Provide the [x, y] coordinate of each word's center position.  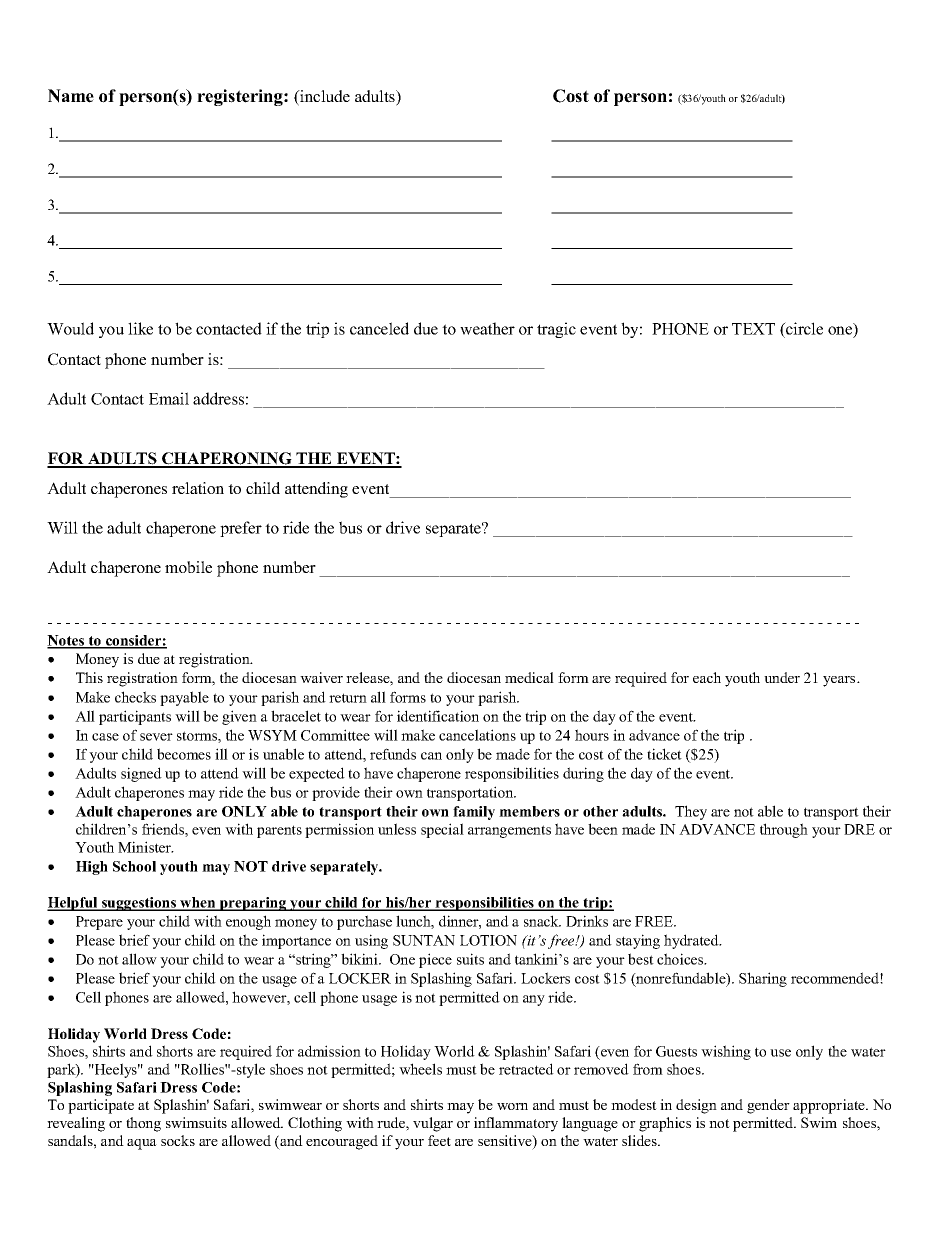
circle [803, 330]
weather [487, 328]
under [782, 677]
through [784, 830]
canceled [379, 328]
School [134, 866]
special [442, 830]
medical [529, 677]
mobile [188, 567]
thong [143, 1124]
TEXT [753, 329]
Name [71, 96]
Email [169, 398]
